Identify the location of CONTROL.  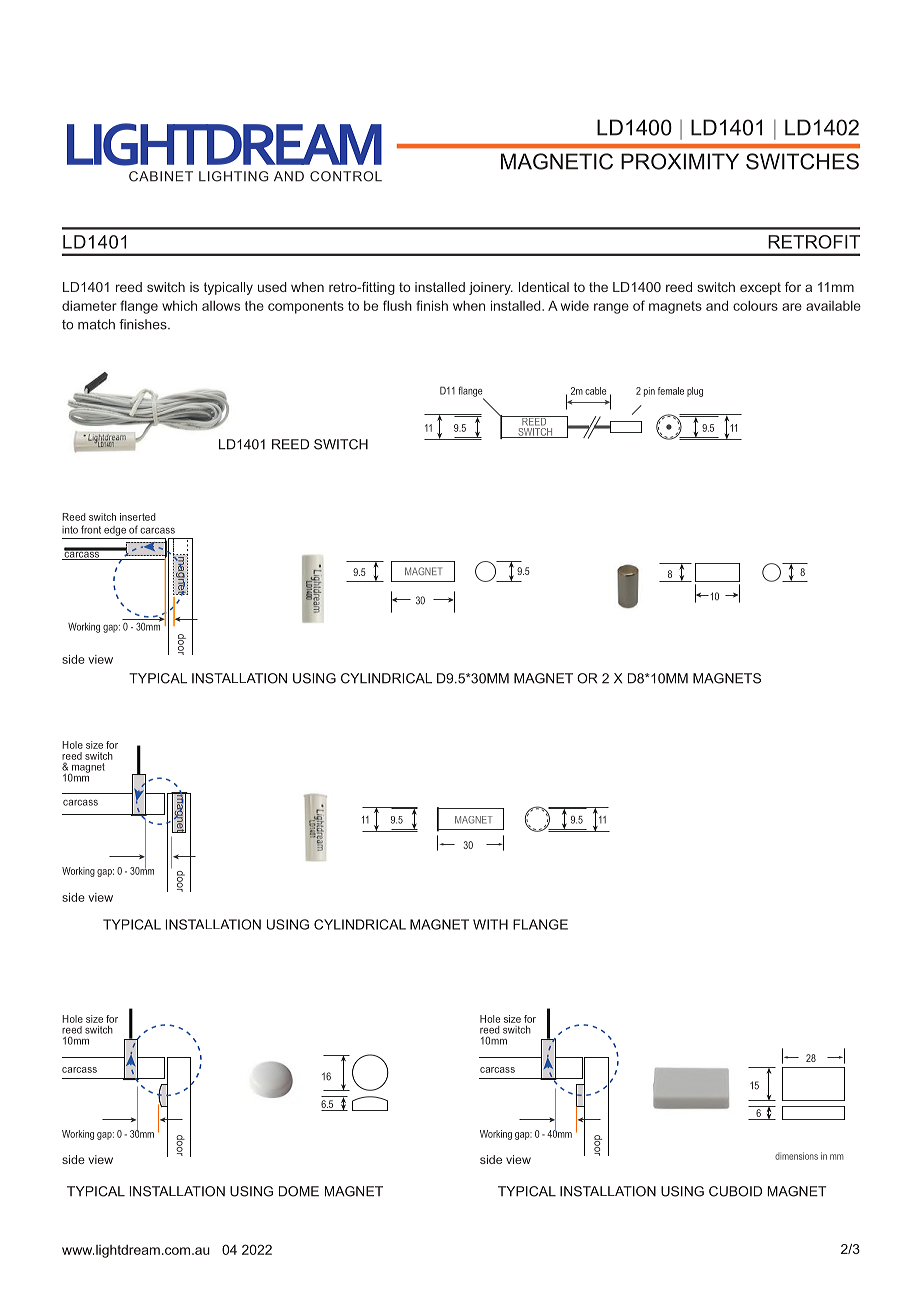
(346, 176).
